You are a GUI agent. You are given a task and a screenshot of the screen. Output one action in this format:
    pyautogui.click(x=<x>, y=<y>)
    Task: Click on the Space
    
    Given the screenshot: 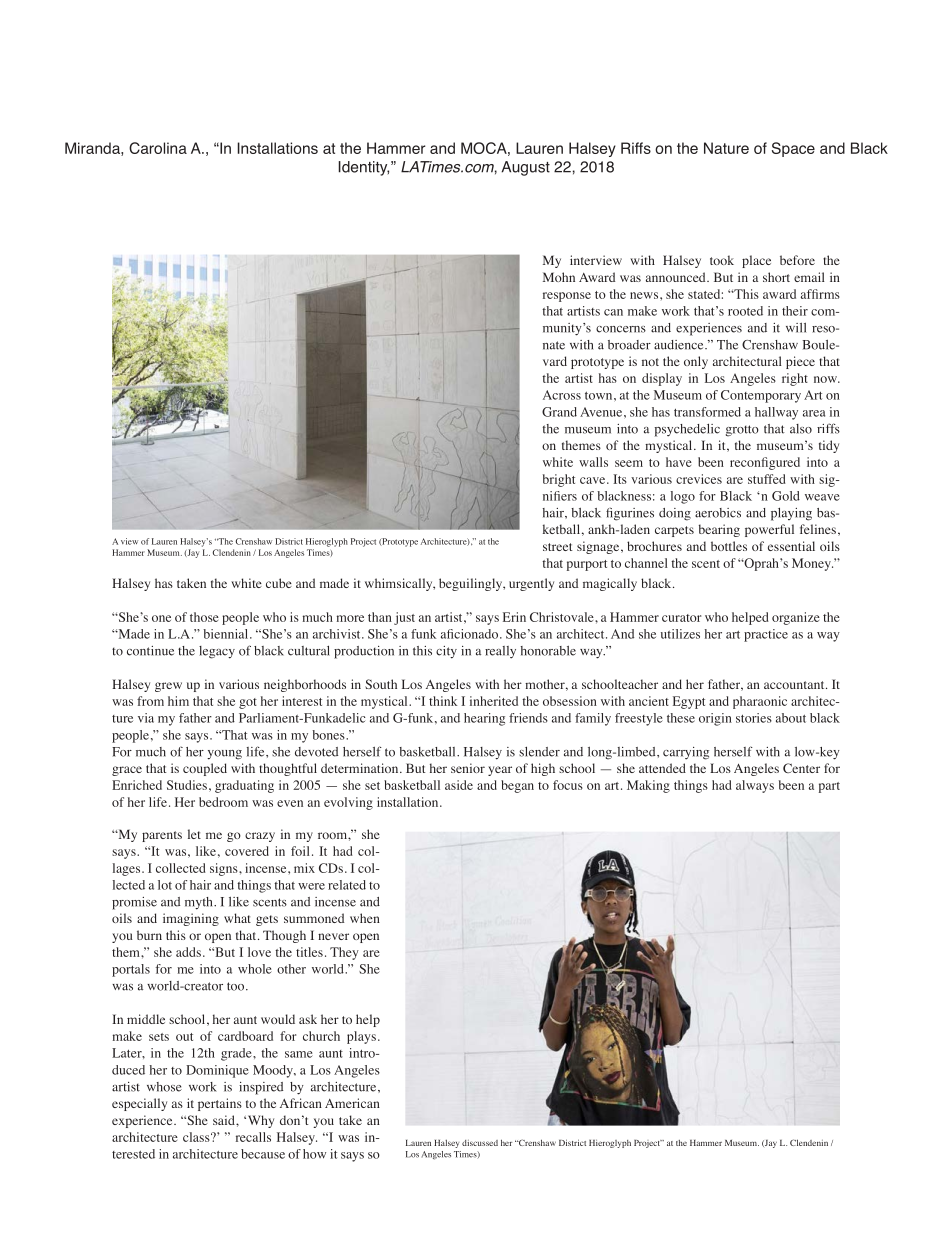 What is the action you would take?
    pyautogui.click(x=793, y=149)
